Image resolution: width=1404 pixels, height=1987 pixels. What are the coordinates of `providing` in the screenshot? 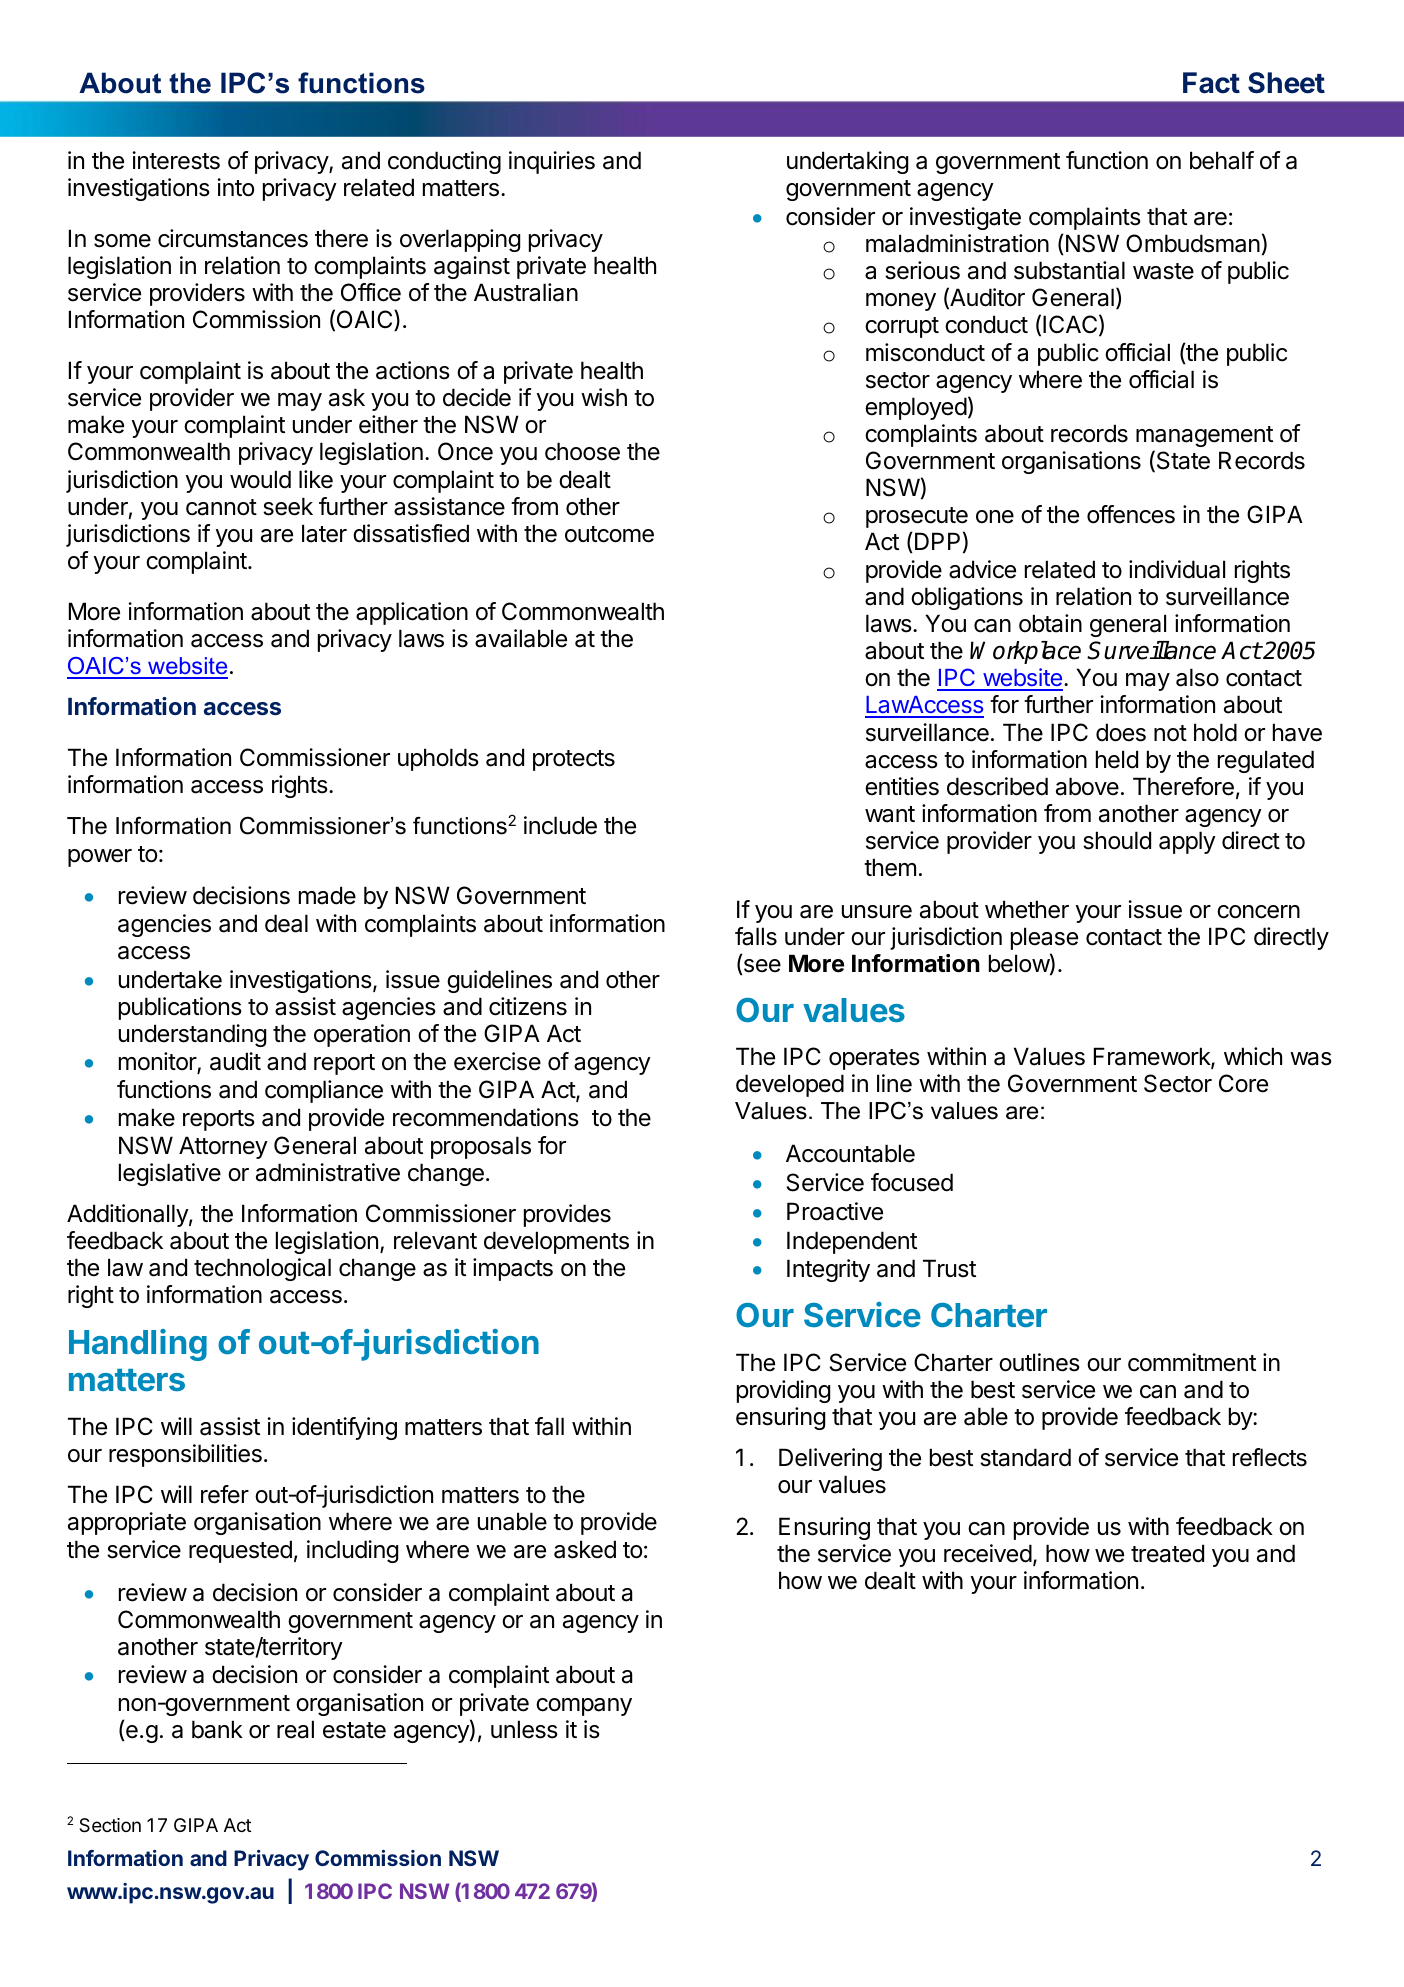 It's located at (783, 1391).
